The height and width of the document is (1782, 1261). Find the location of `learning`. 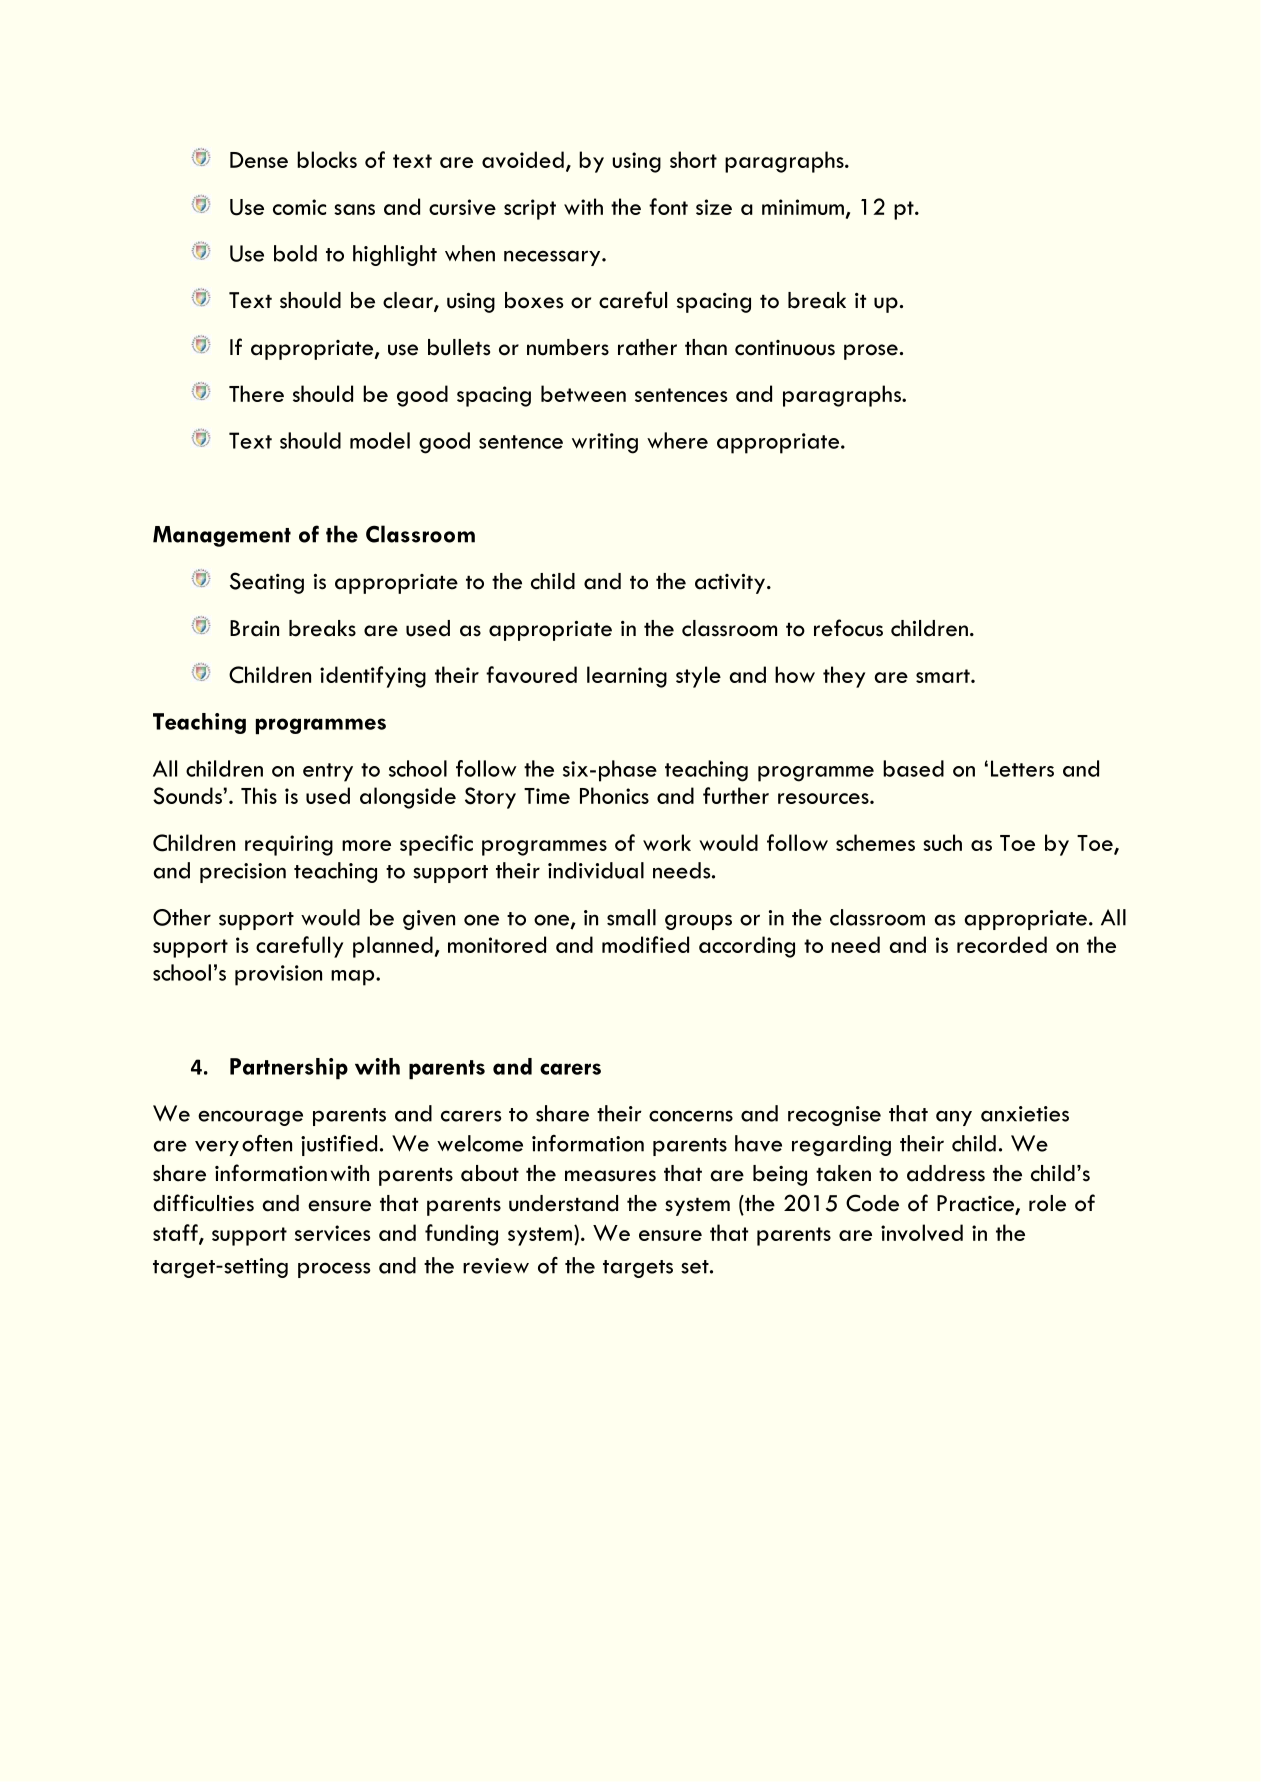

learning is located at coordinates (627, 677).
